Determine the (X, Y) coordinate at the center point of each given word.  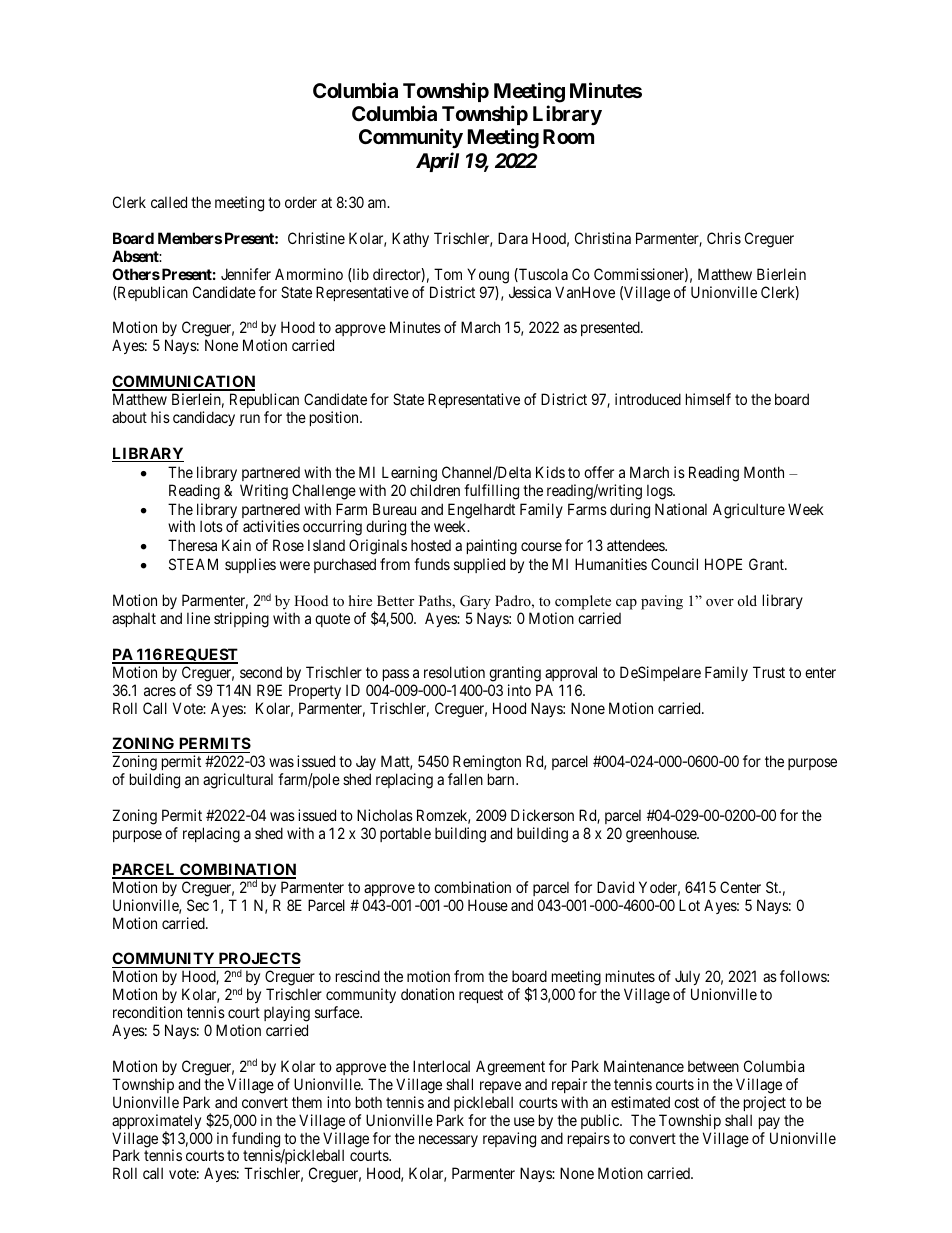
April (437, 162)
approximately (156, 1123)
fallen (465, 779)
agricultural (238, 781)
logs (660, 492)
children (435, 490)
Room (568, 136)
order (301, 202)
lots (211, 526)
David (615, 887)
